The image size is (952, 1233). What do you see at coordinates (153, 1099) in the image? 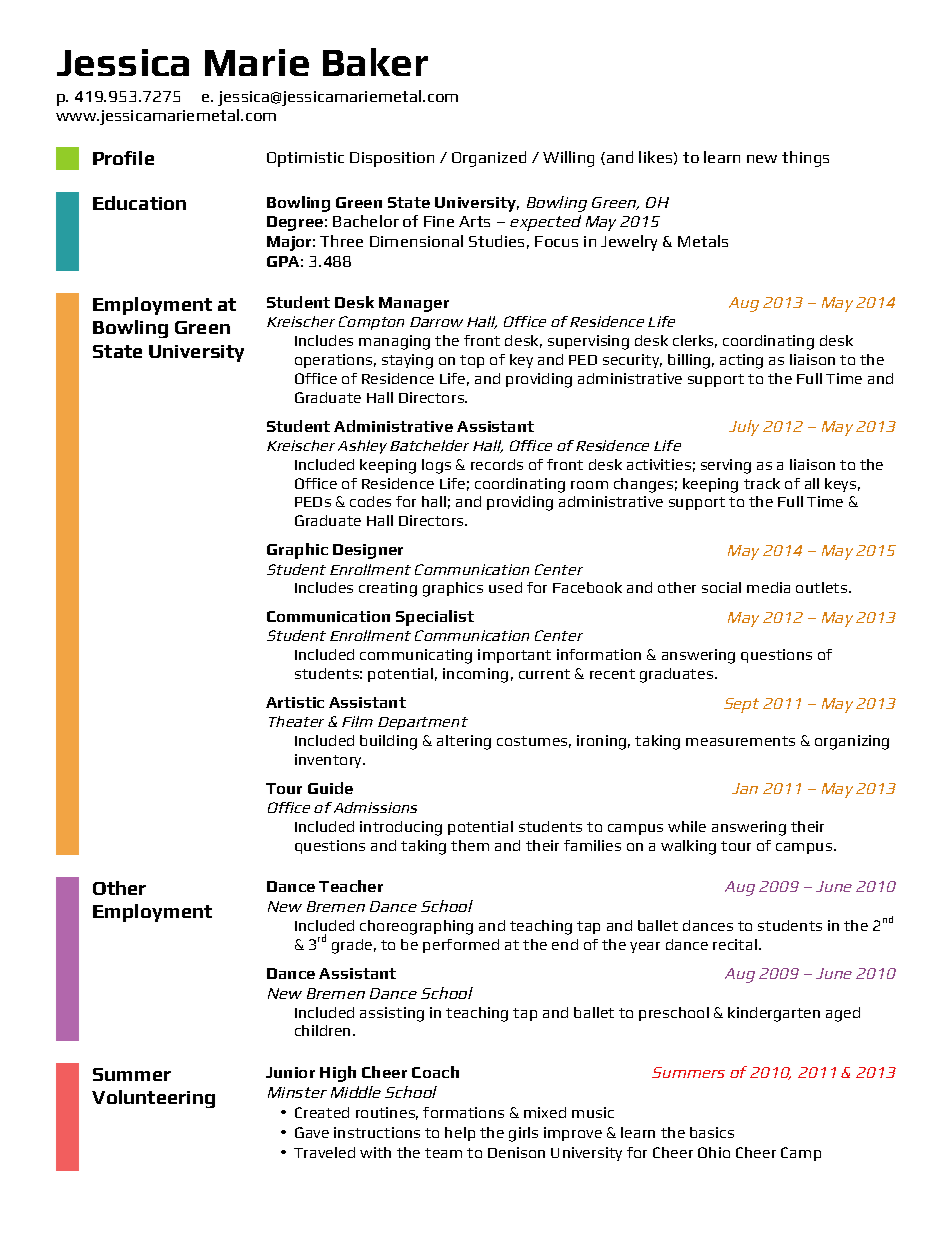
I see `Volunteering` at bounding box center [153, 1099].
